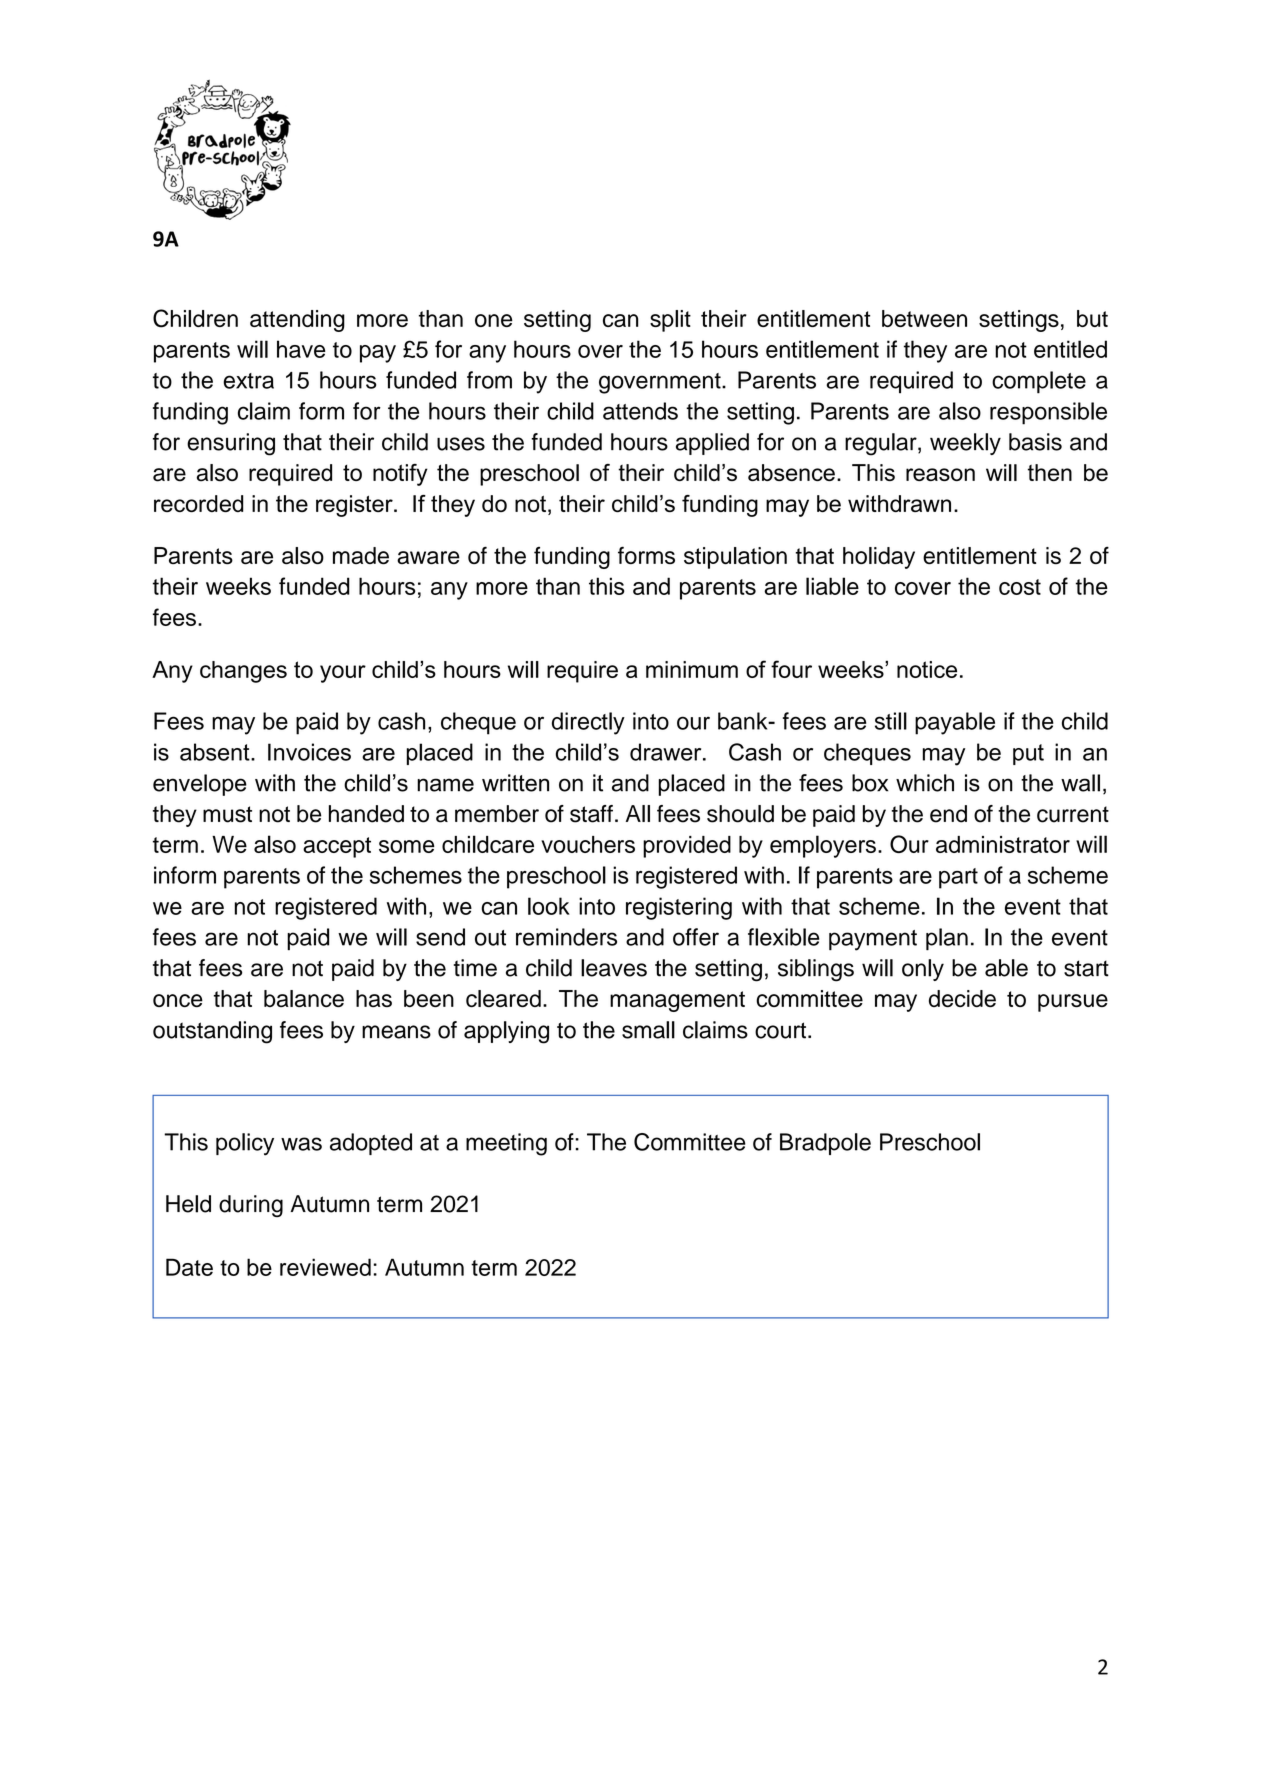 This image has height=1784, width=1261. Describe the element at coordinates (506, 1144) in the image. I see `meeting` at that location.
